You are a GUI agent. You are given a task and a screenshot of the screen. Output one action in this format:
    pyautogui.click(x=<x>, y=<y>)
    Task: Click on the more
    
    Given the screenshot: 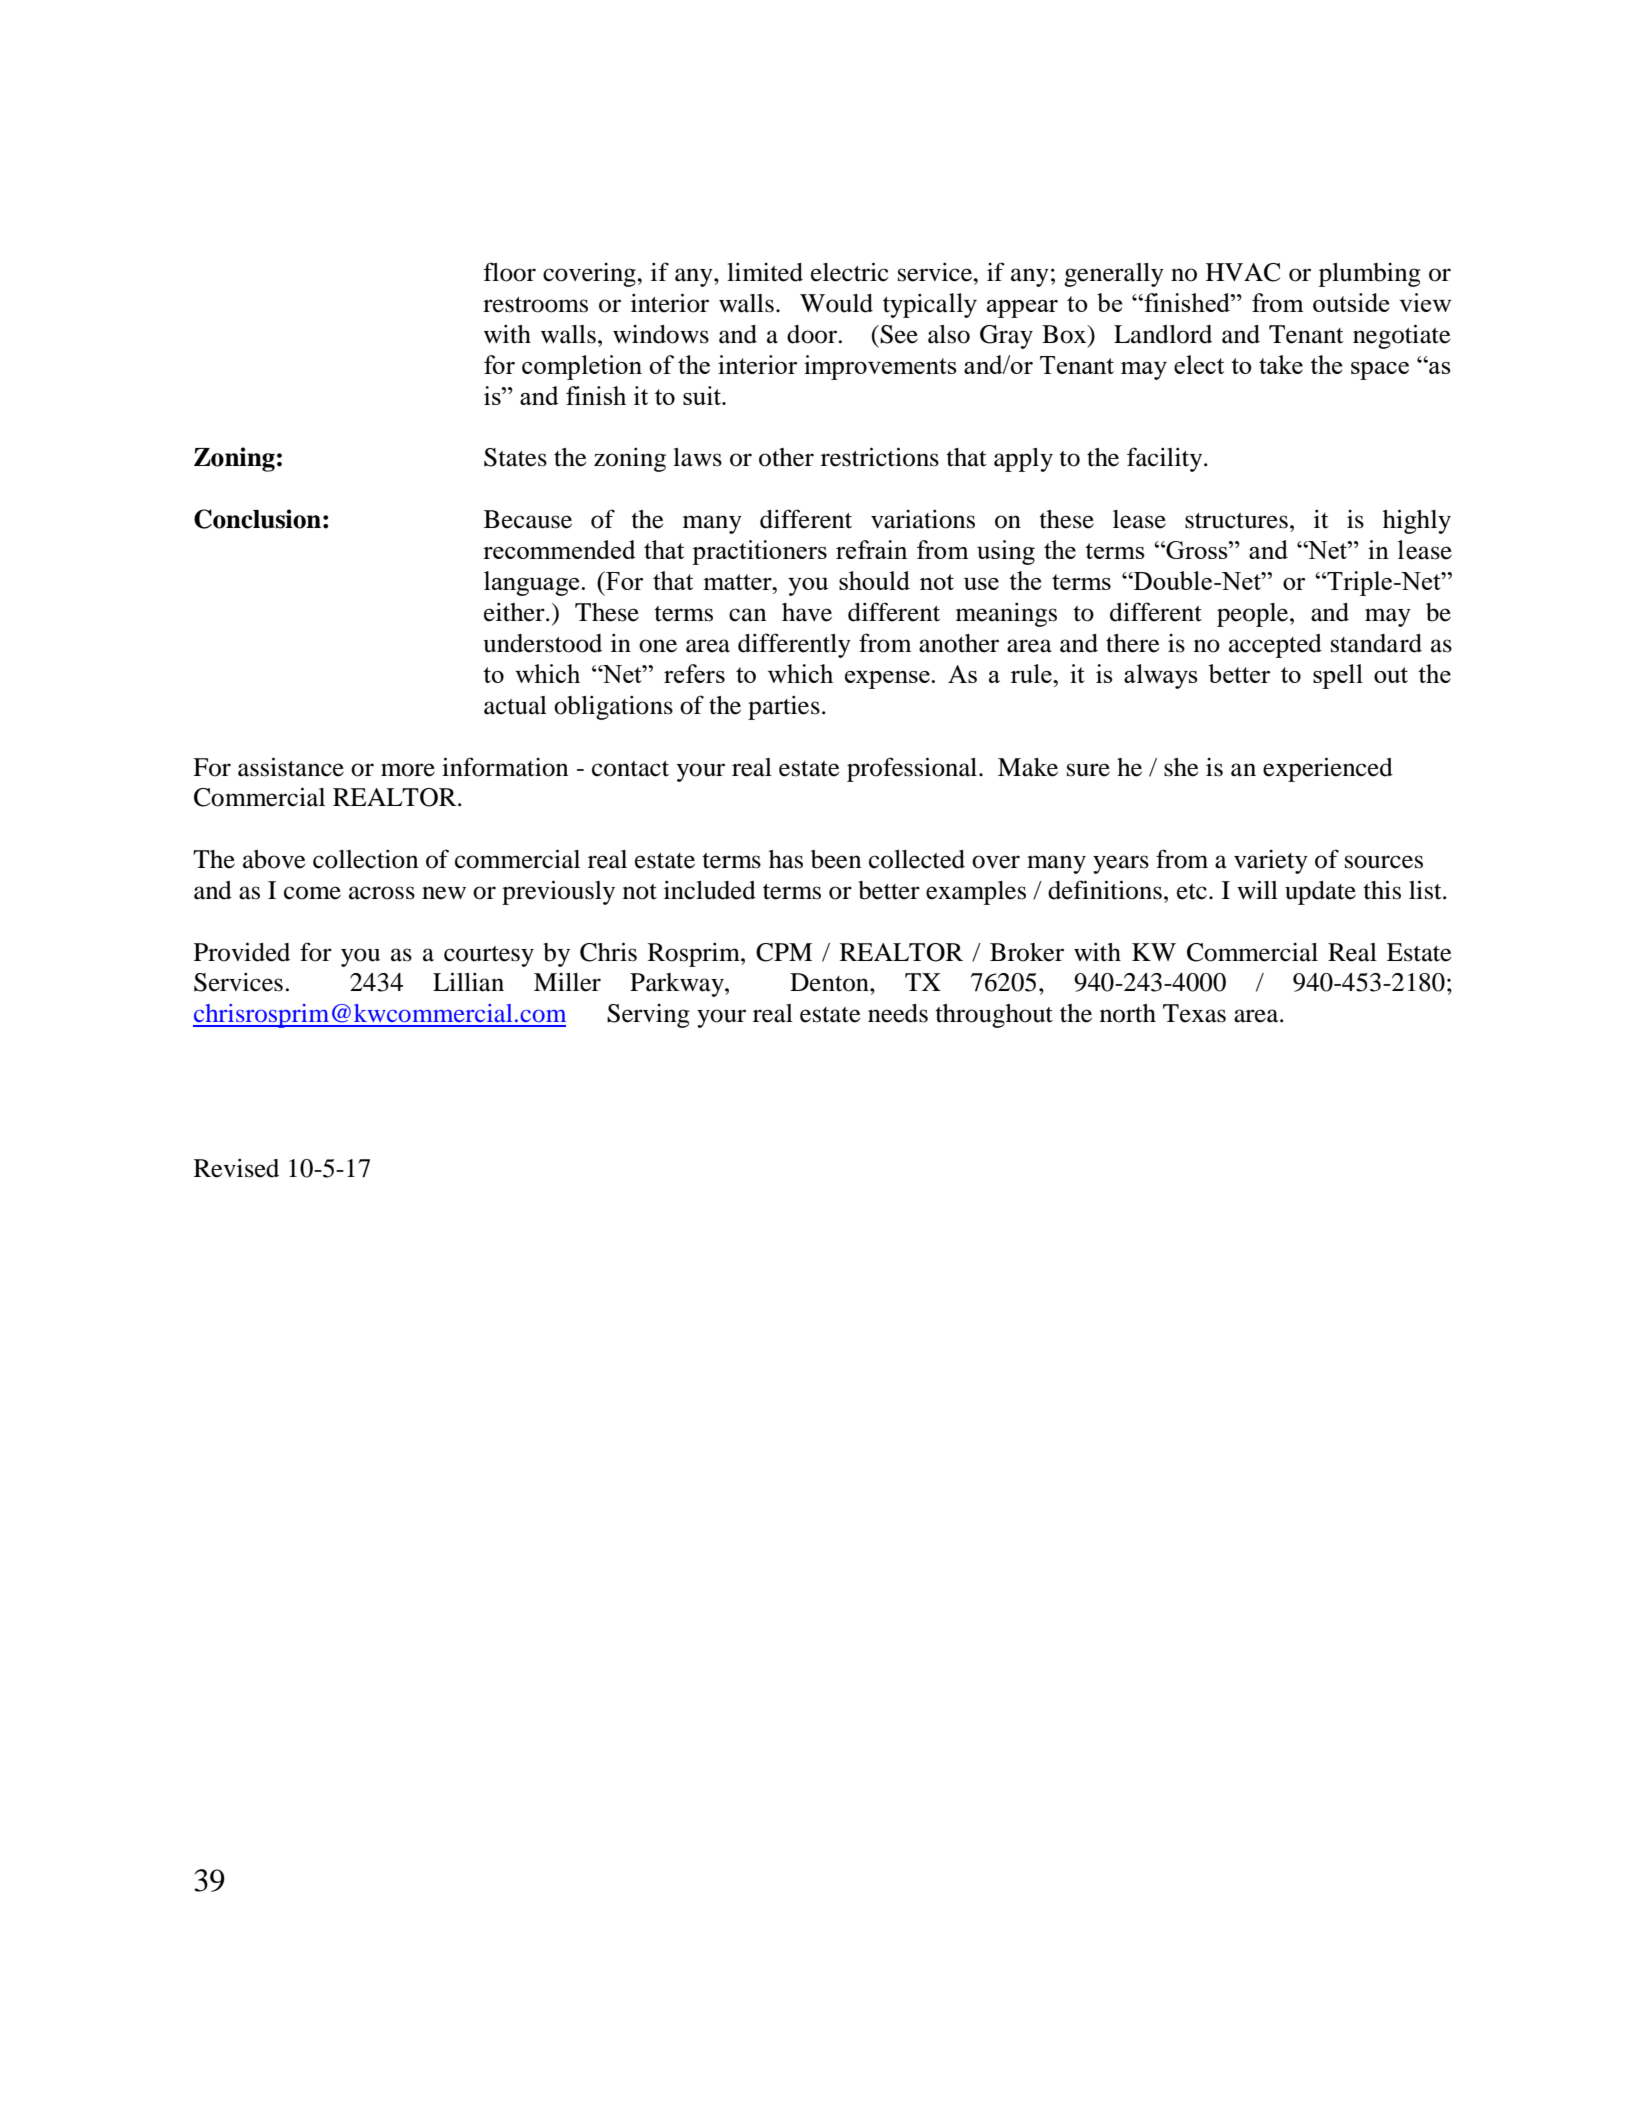 What is the action you would take?
    pyautogui.click(x=408, y=770)
